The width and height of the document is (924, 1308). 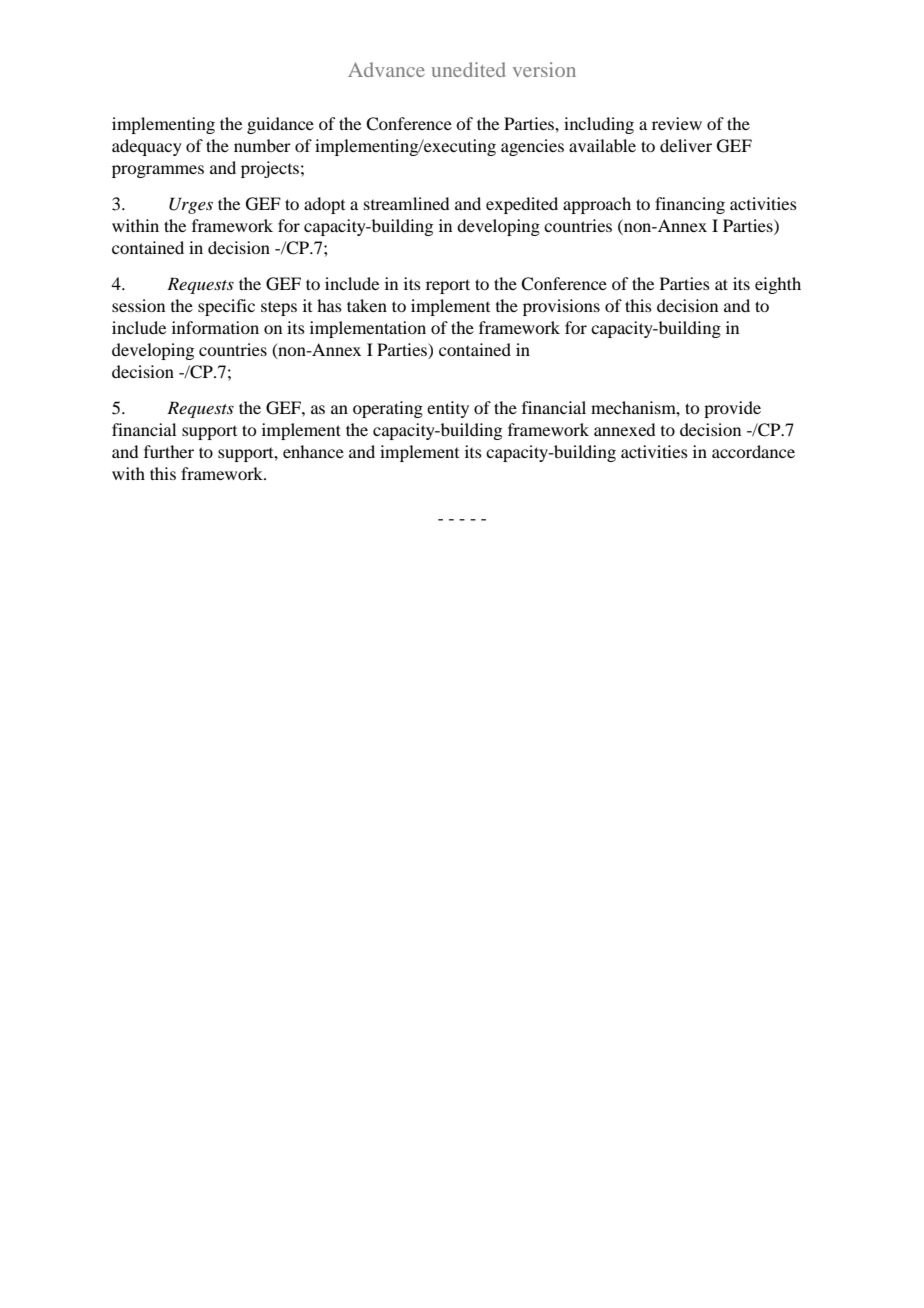 What do you see at coordinates (778, 285) in the document?
I see `eighth` at bounding box center [778, 285].
